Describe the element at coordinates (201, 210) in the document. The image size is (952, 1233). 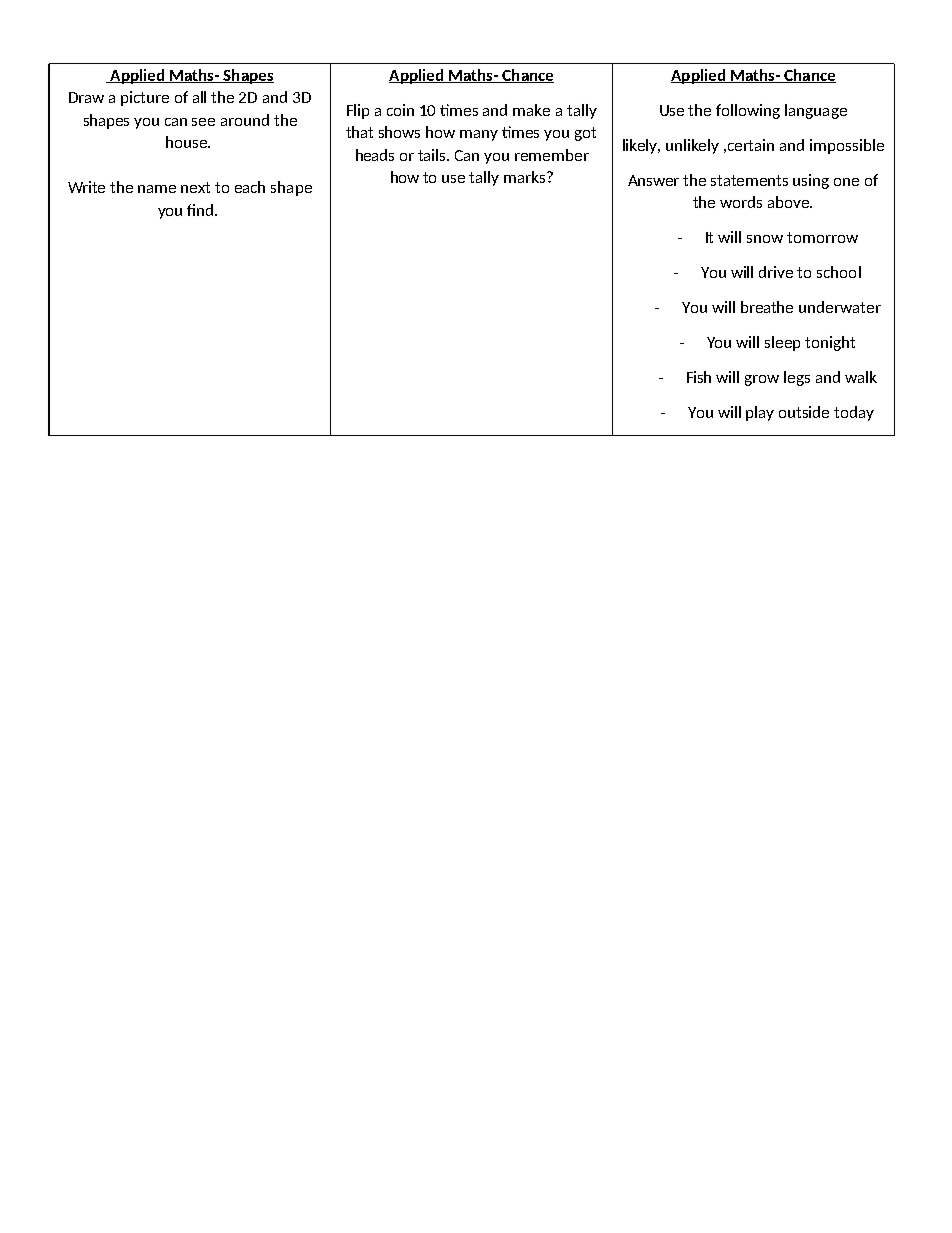
I see `find` at that location.
